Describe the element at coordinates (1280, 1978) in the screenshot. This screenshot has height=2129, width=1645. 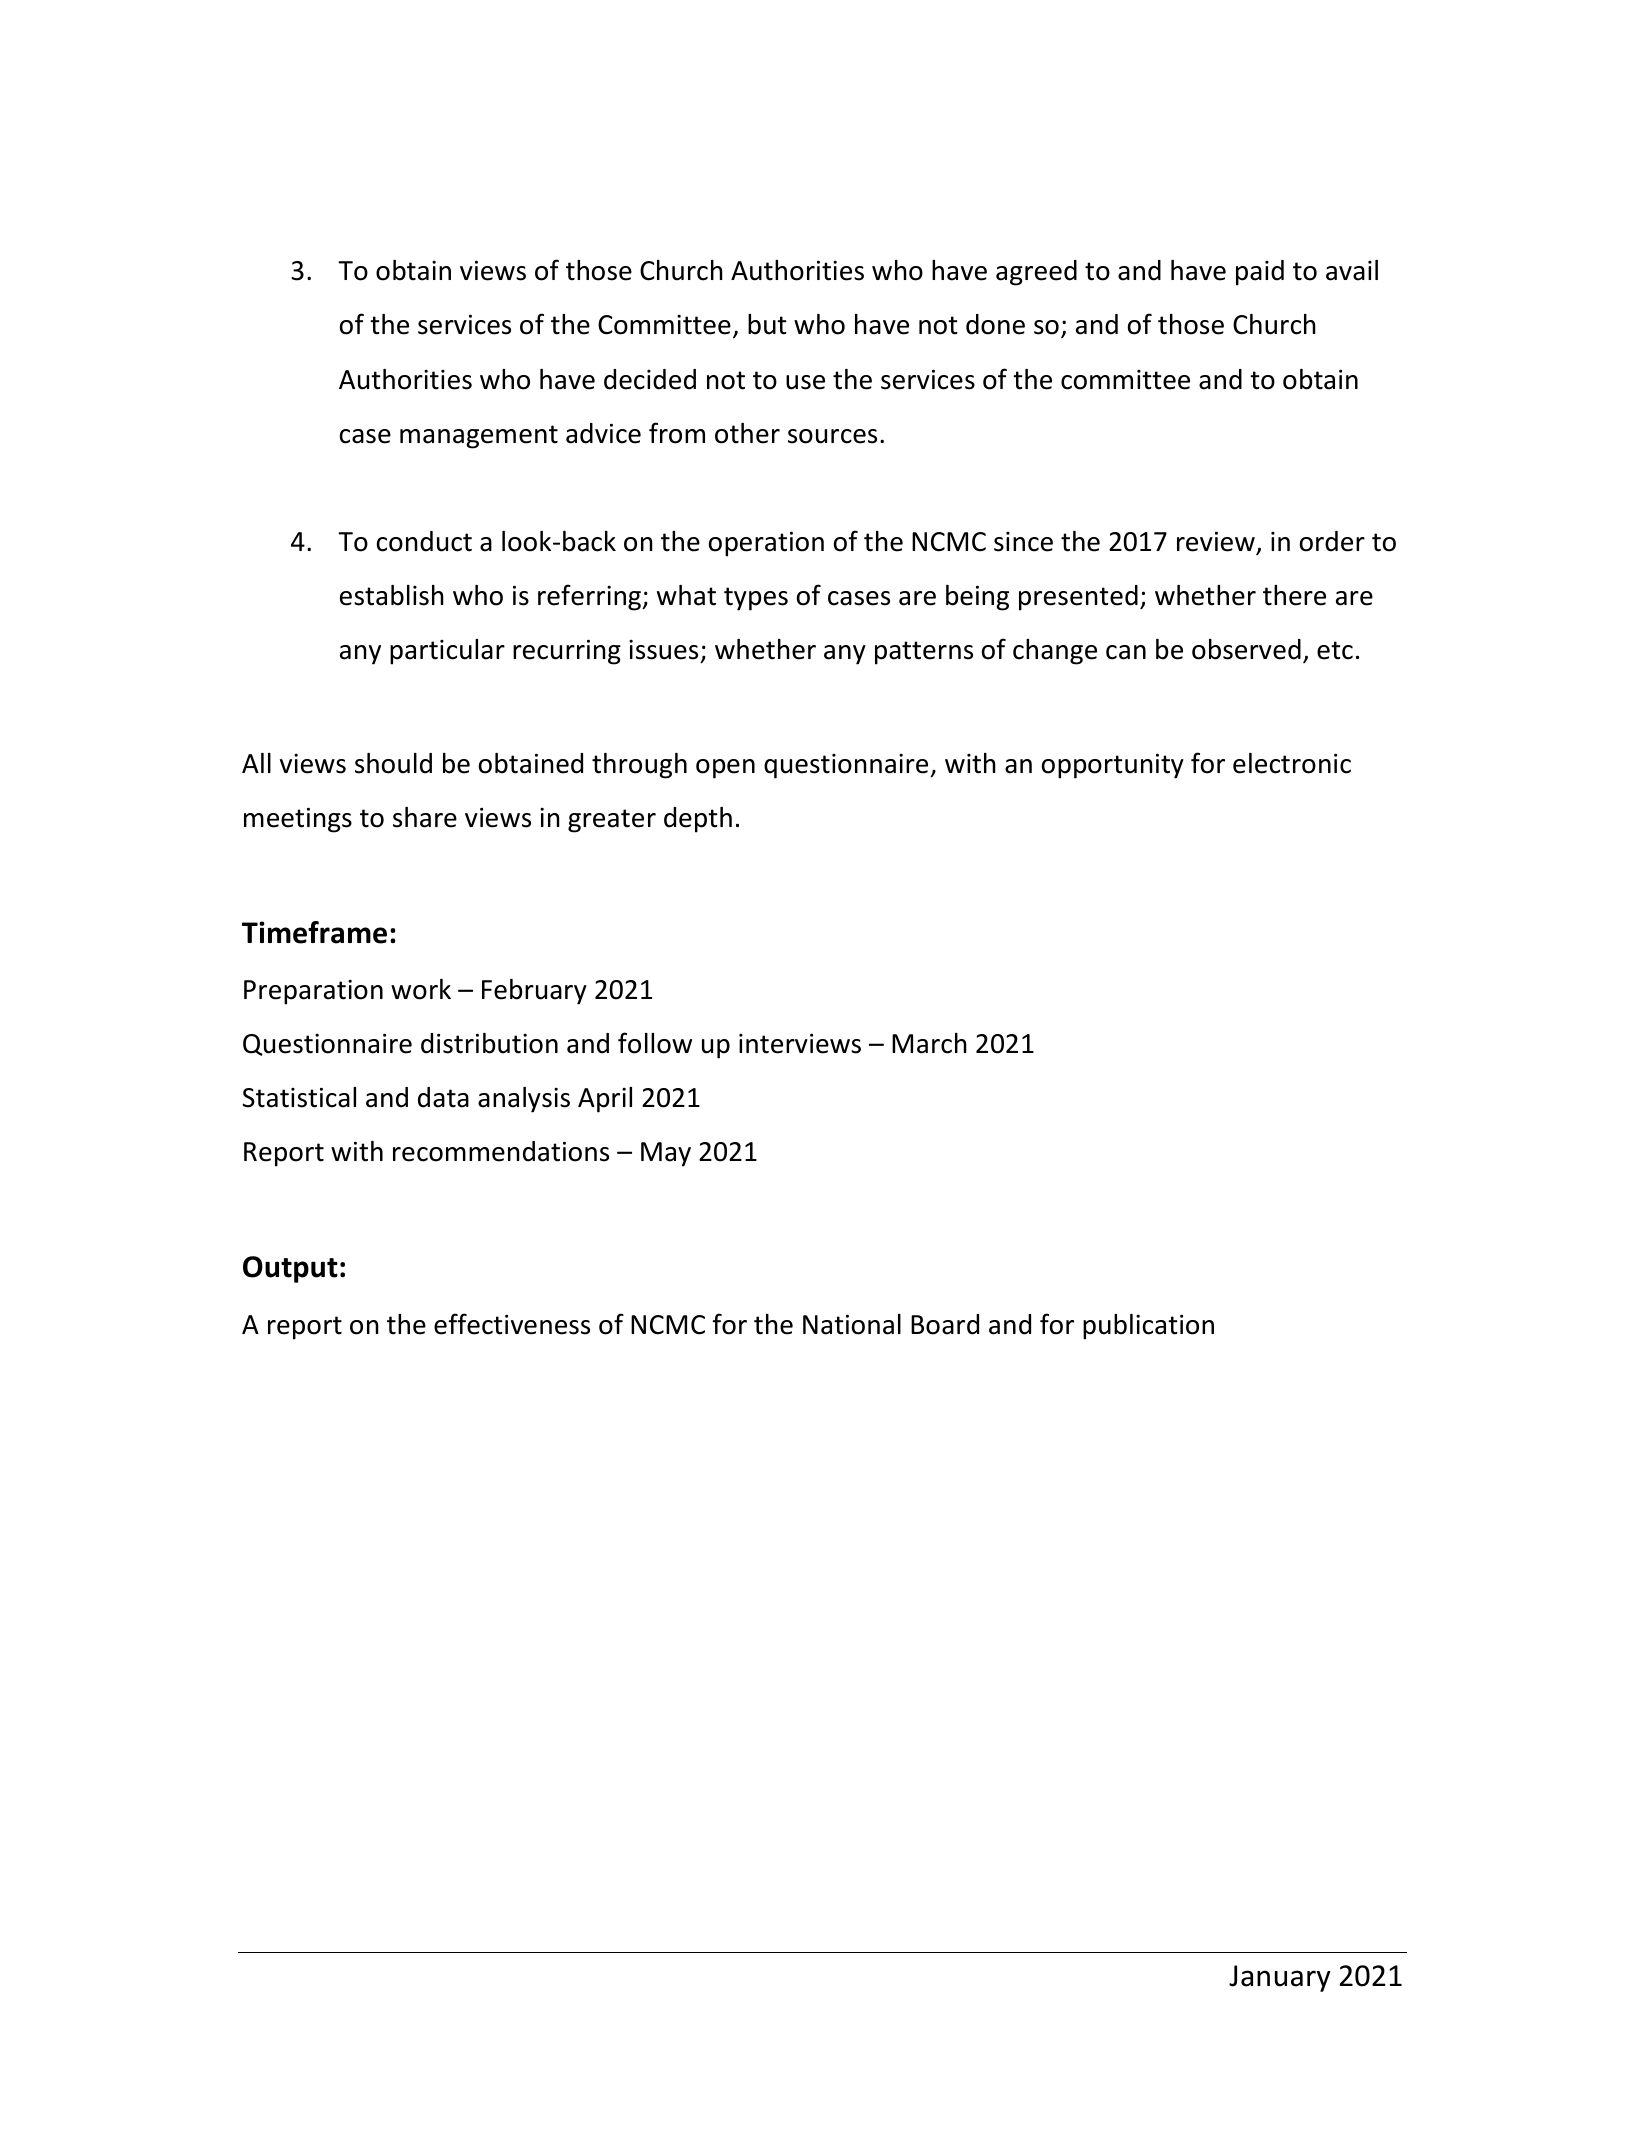
I see `January` at that location.
